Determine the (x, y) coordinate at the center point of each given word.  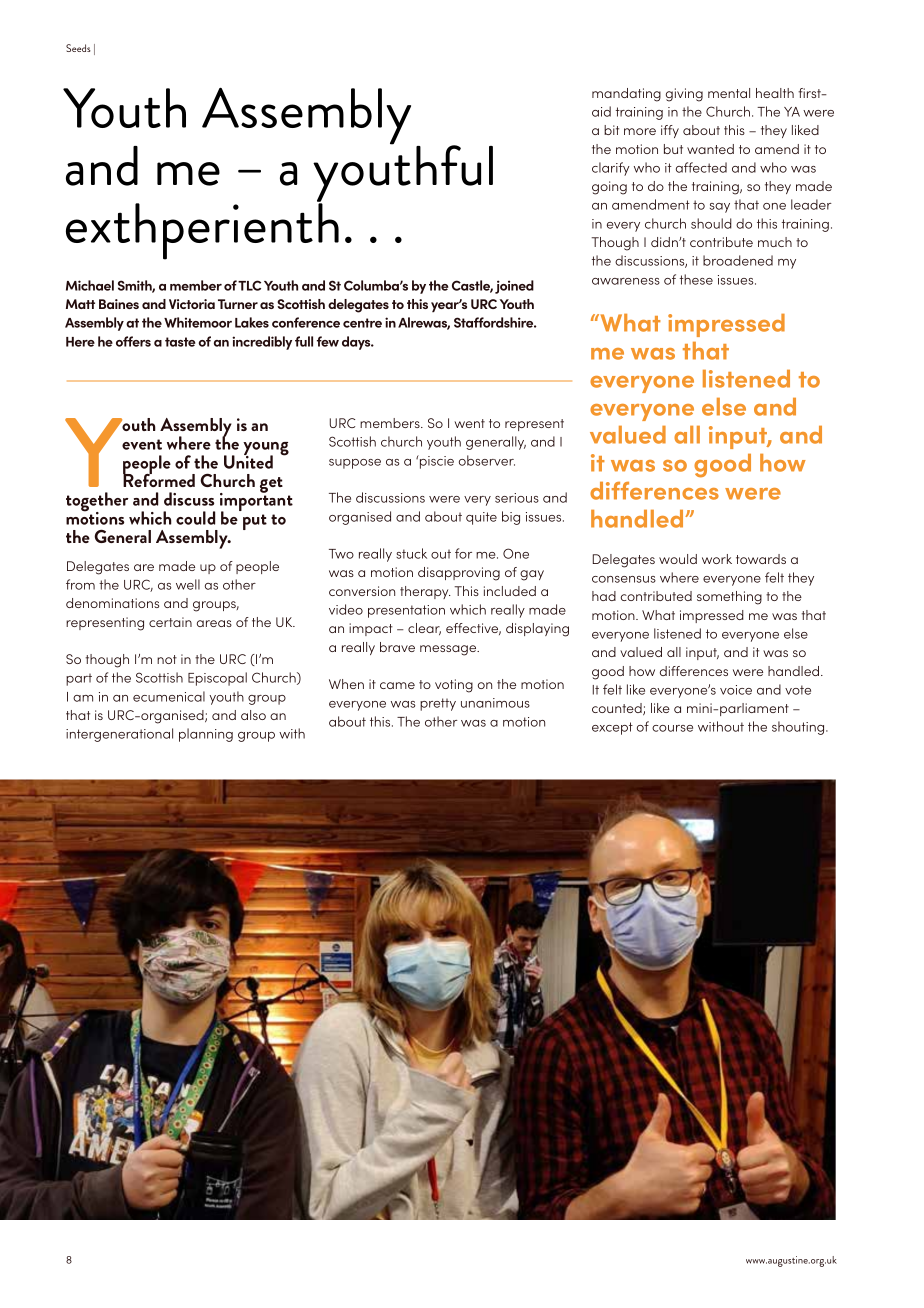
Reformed (159, 479)
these (696, 279)
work (717, 559)
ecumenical (169, 696)
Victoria (192, 304)
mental (729, 93)
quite (481, 518)
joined (514, 287)
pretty (438, 704)
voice (736, 690)
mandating (626, 95)
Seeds (78, 48)
